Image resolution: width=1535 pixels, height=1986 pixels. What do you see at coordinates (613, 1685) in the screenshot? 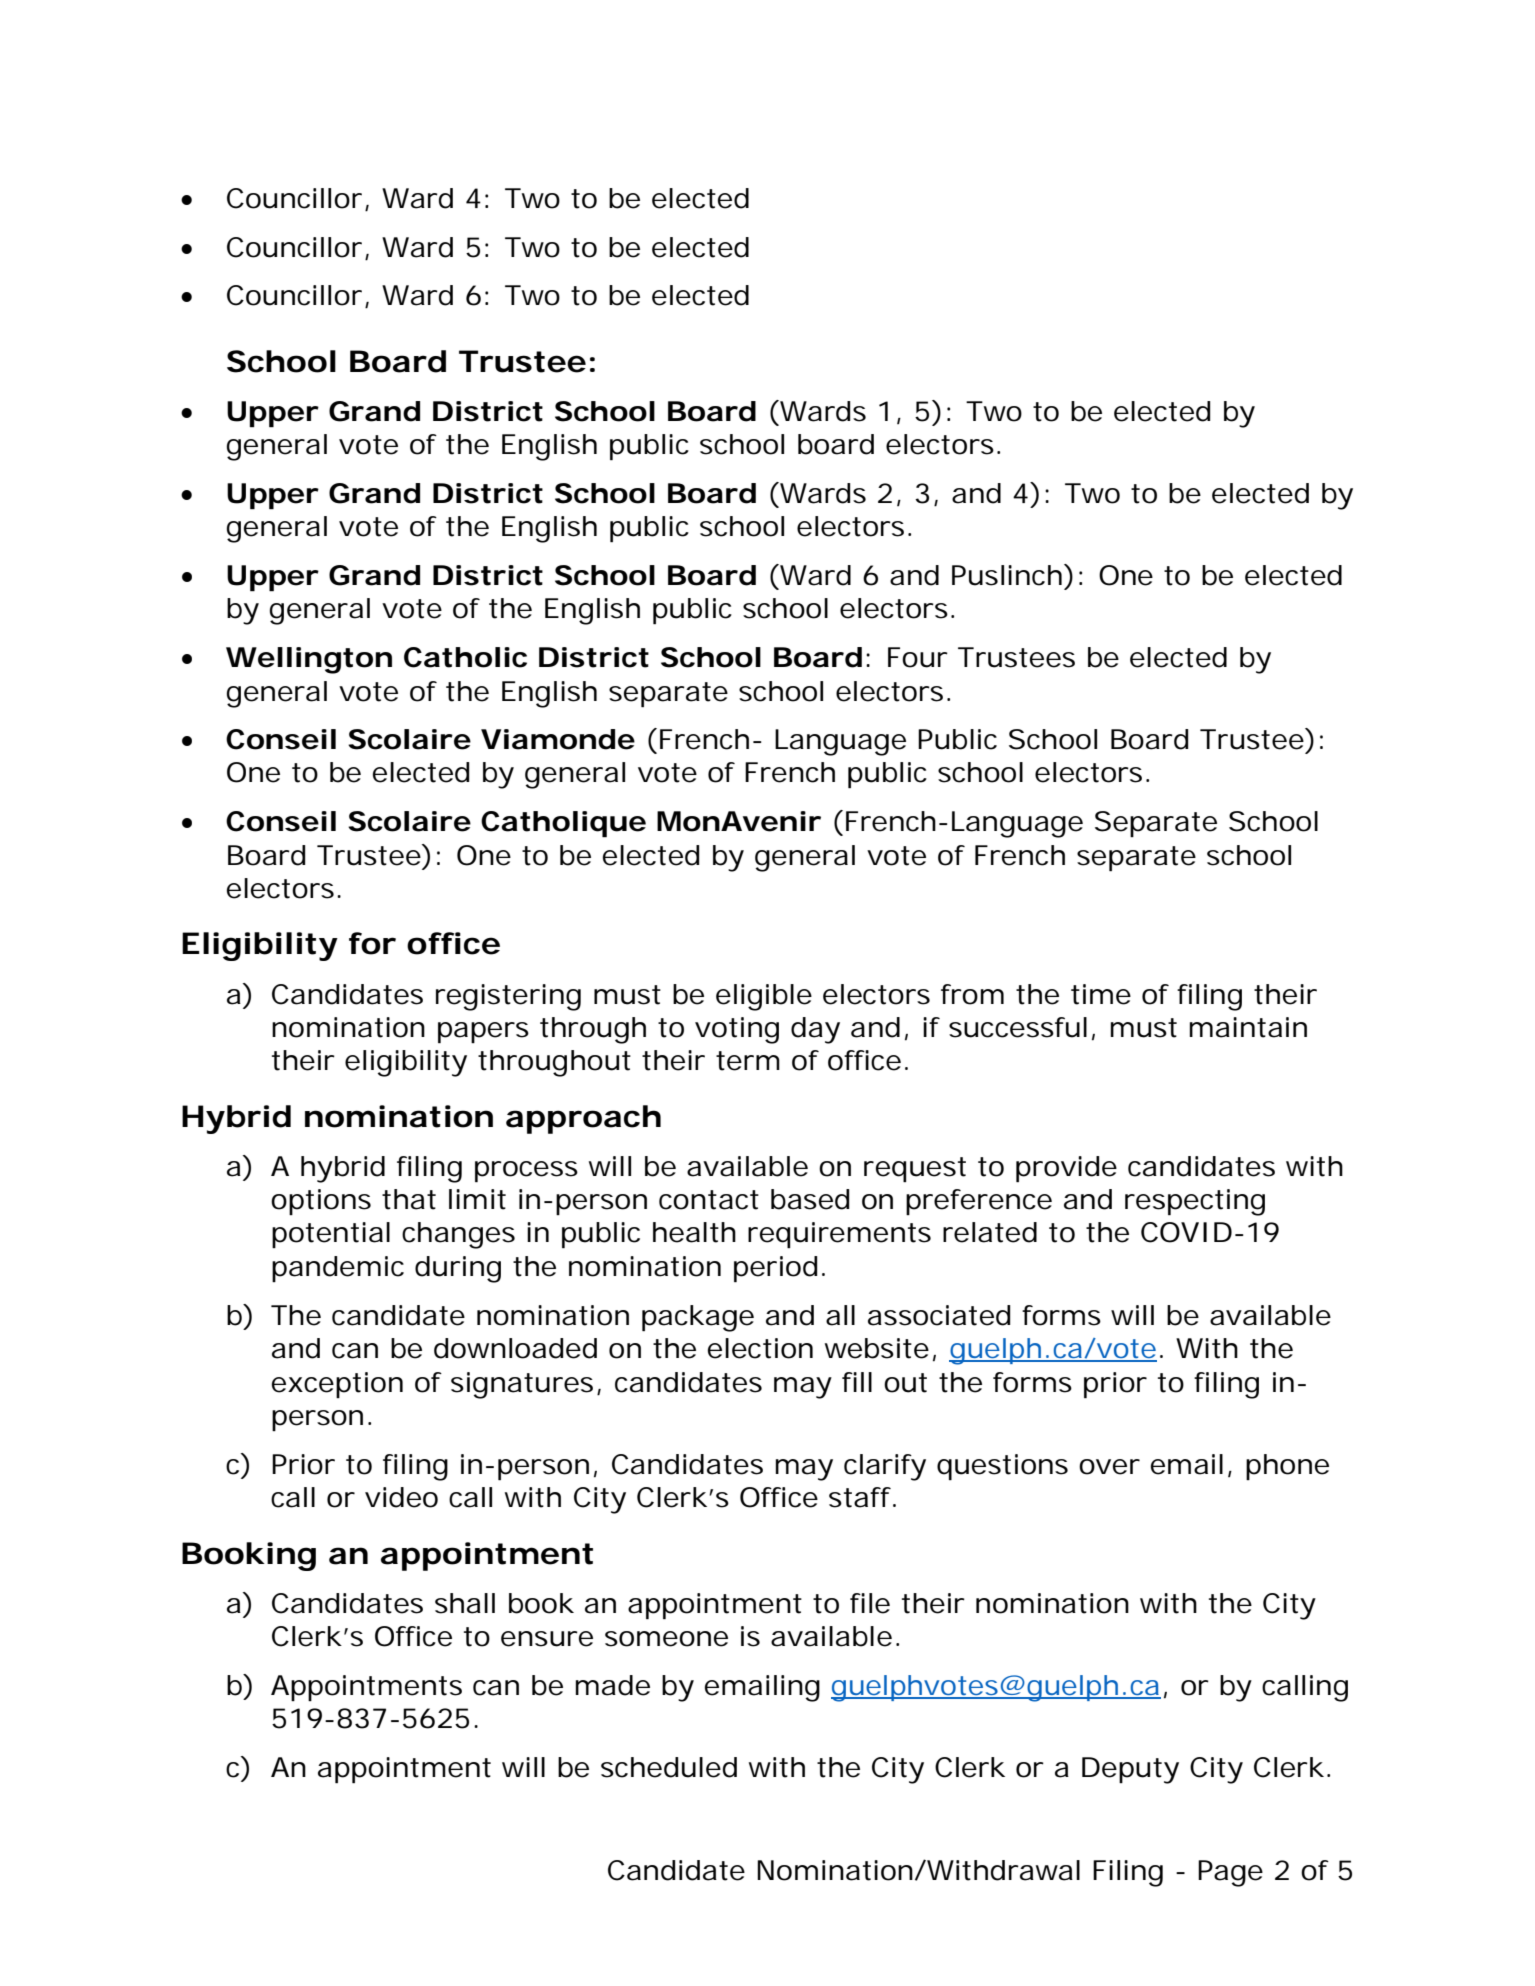
I see `made` at bounding box center [613, 1685].
